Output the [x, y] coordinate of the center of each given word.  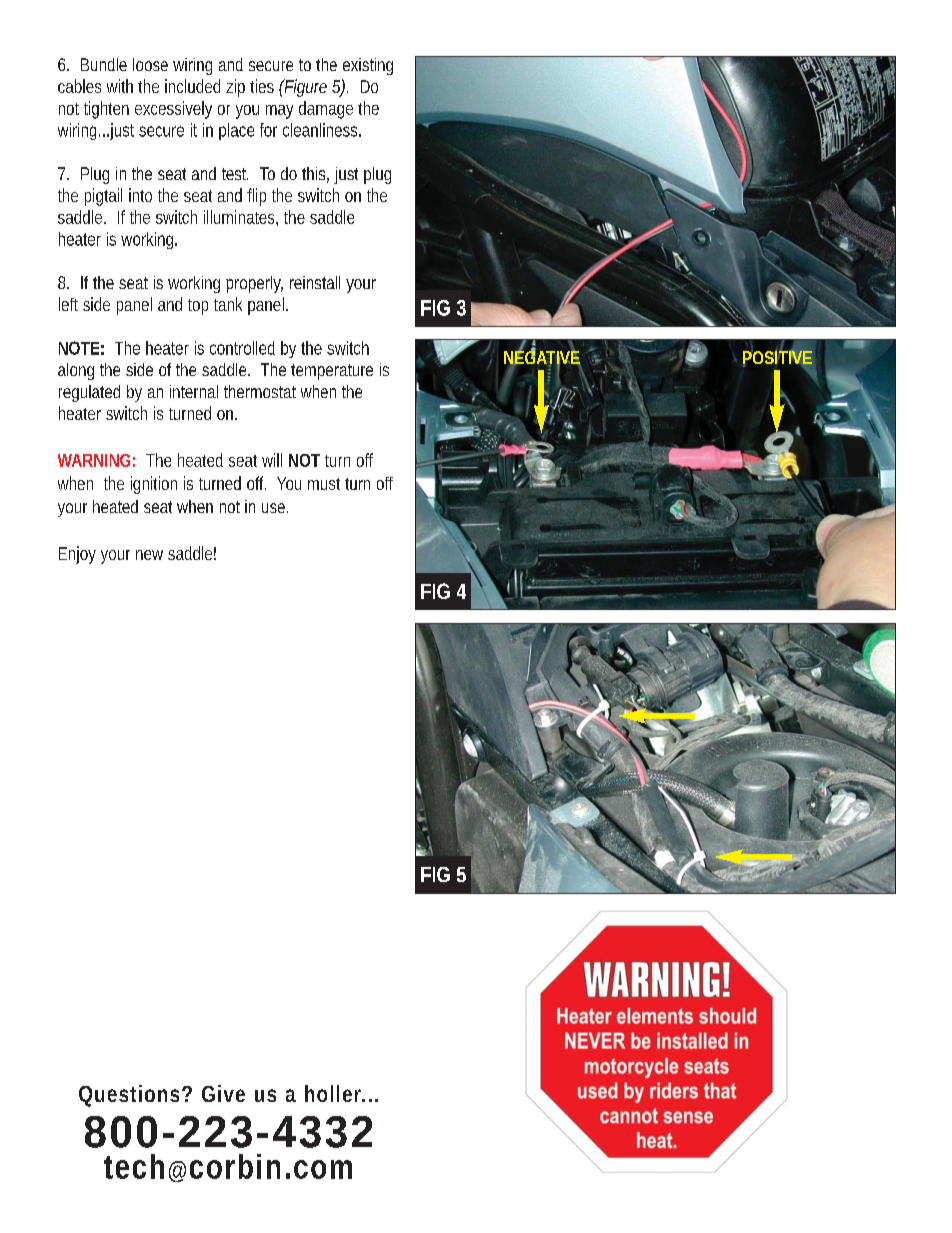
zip [235, 88]
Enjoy [77, 555]
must [324, 484]
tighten [106, 110]
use [273, 508]
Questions [129, 1095]
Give [223, 1093]
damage [326, 110]
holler [333, 1093]
